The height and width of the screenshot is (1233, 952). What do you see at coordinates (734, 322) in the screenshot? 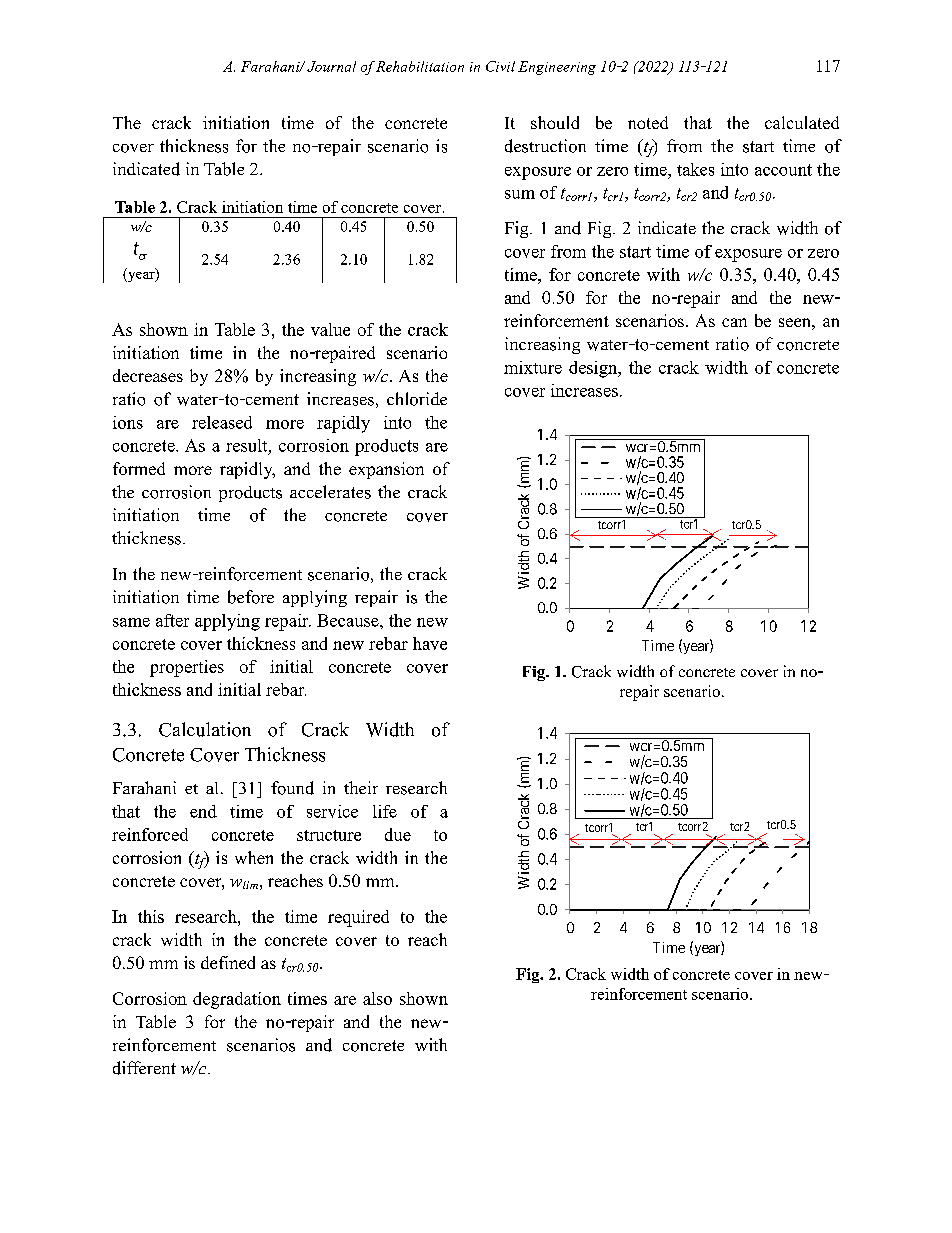
I see `can` at bounding box center [734, 322].
